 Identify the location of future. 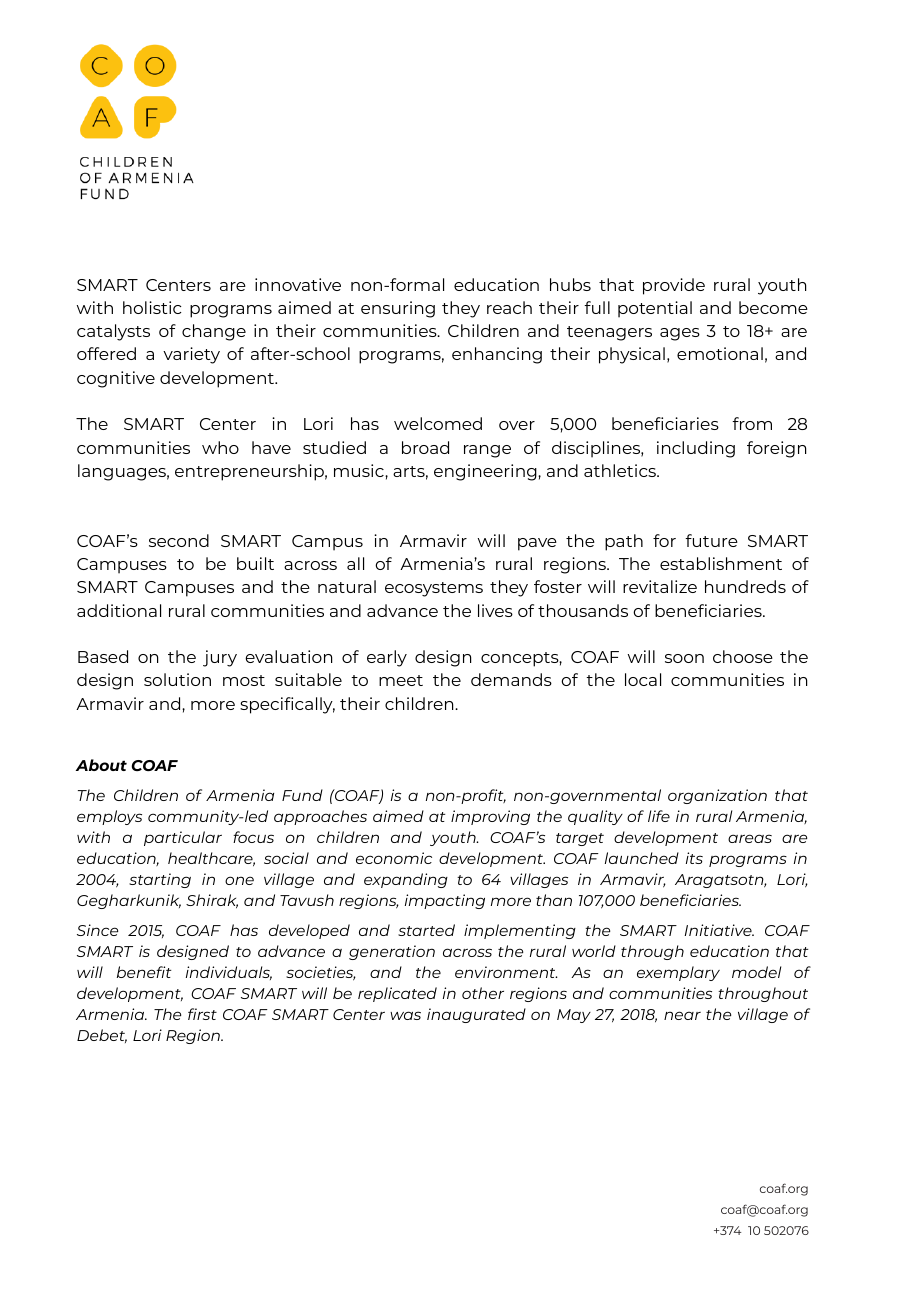
(711, 540).
